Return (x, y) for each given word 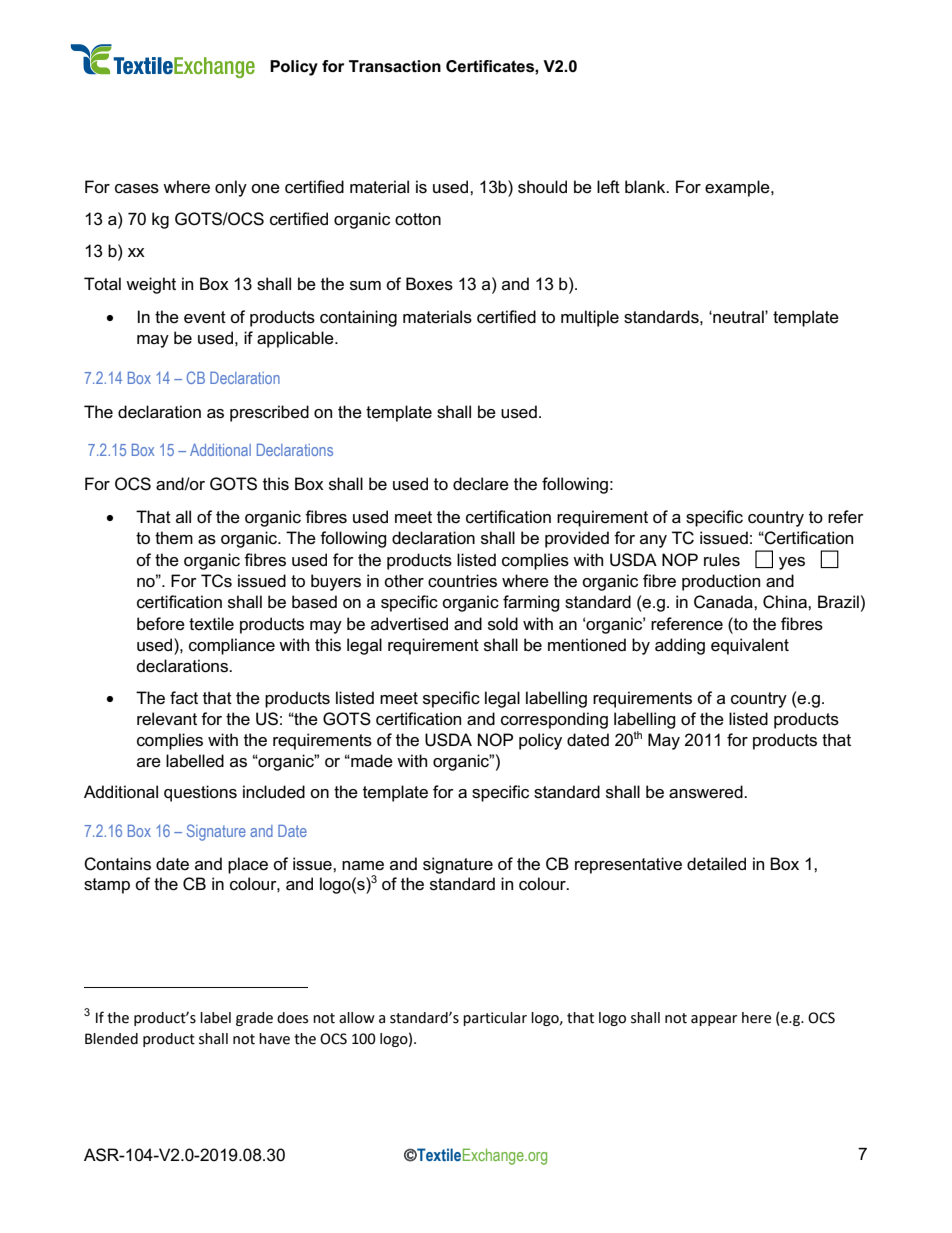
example (738, 188)
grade (254, 1019)
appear (714, 1020)
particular (495, 1019)
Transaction (395, 66)
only (231, 188)
